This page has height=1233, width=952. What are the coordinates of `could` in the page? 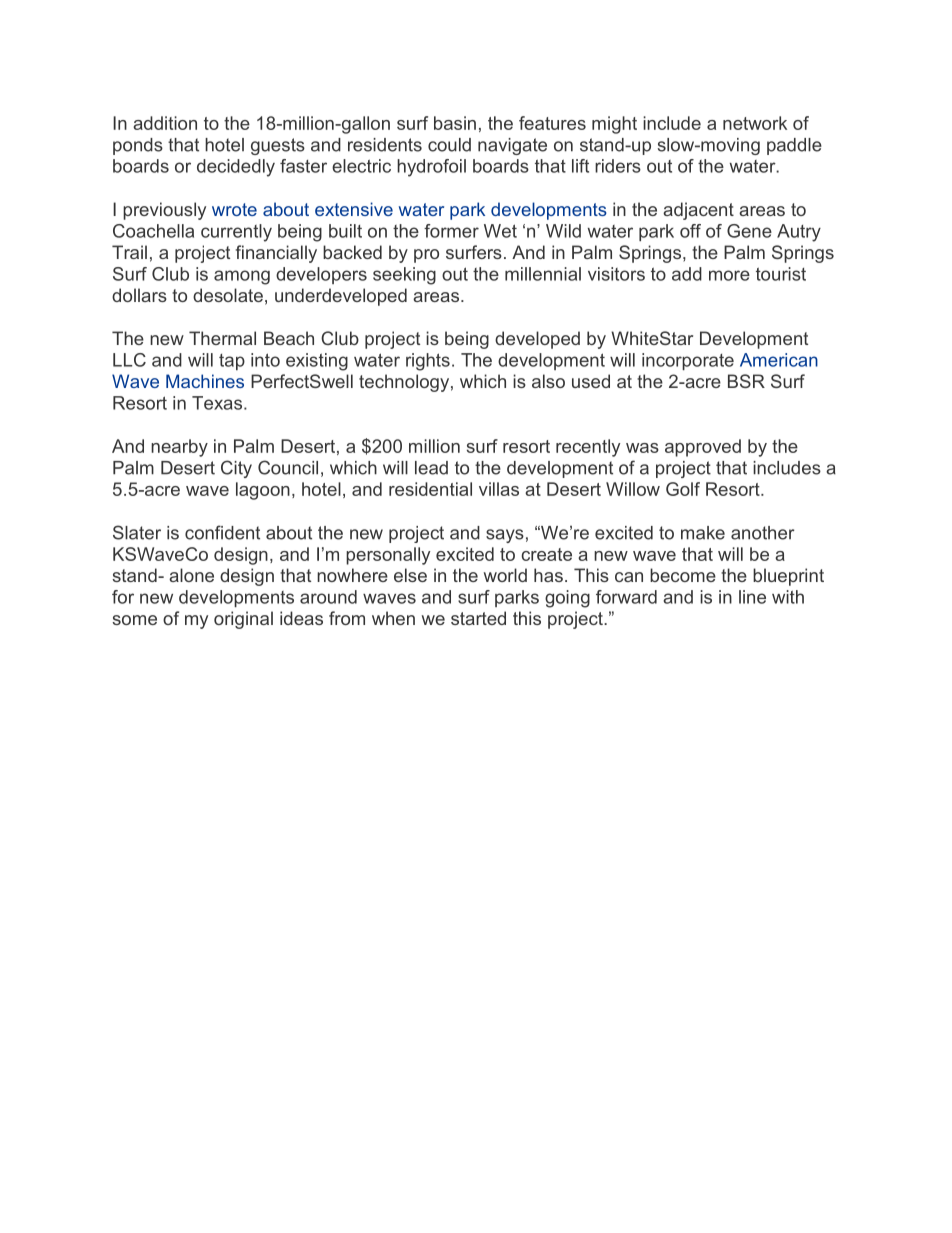 It's located at (449, 145).
